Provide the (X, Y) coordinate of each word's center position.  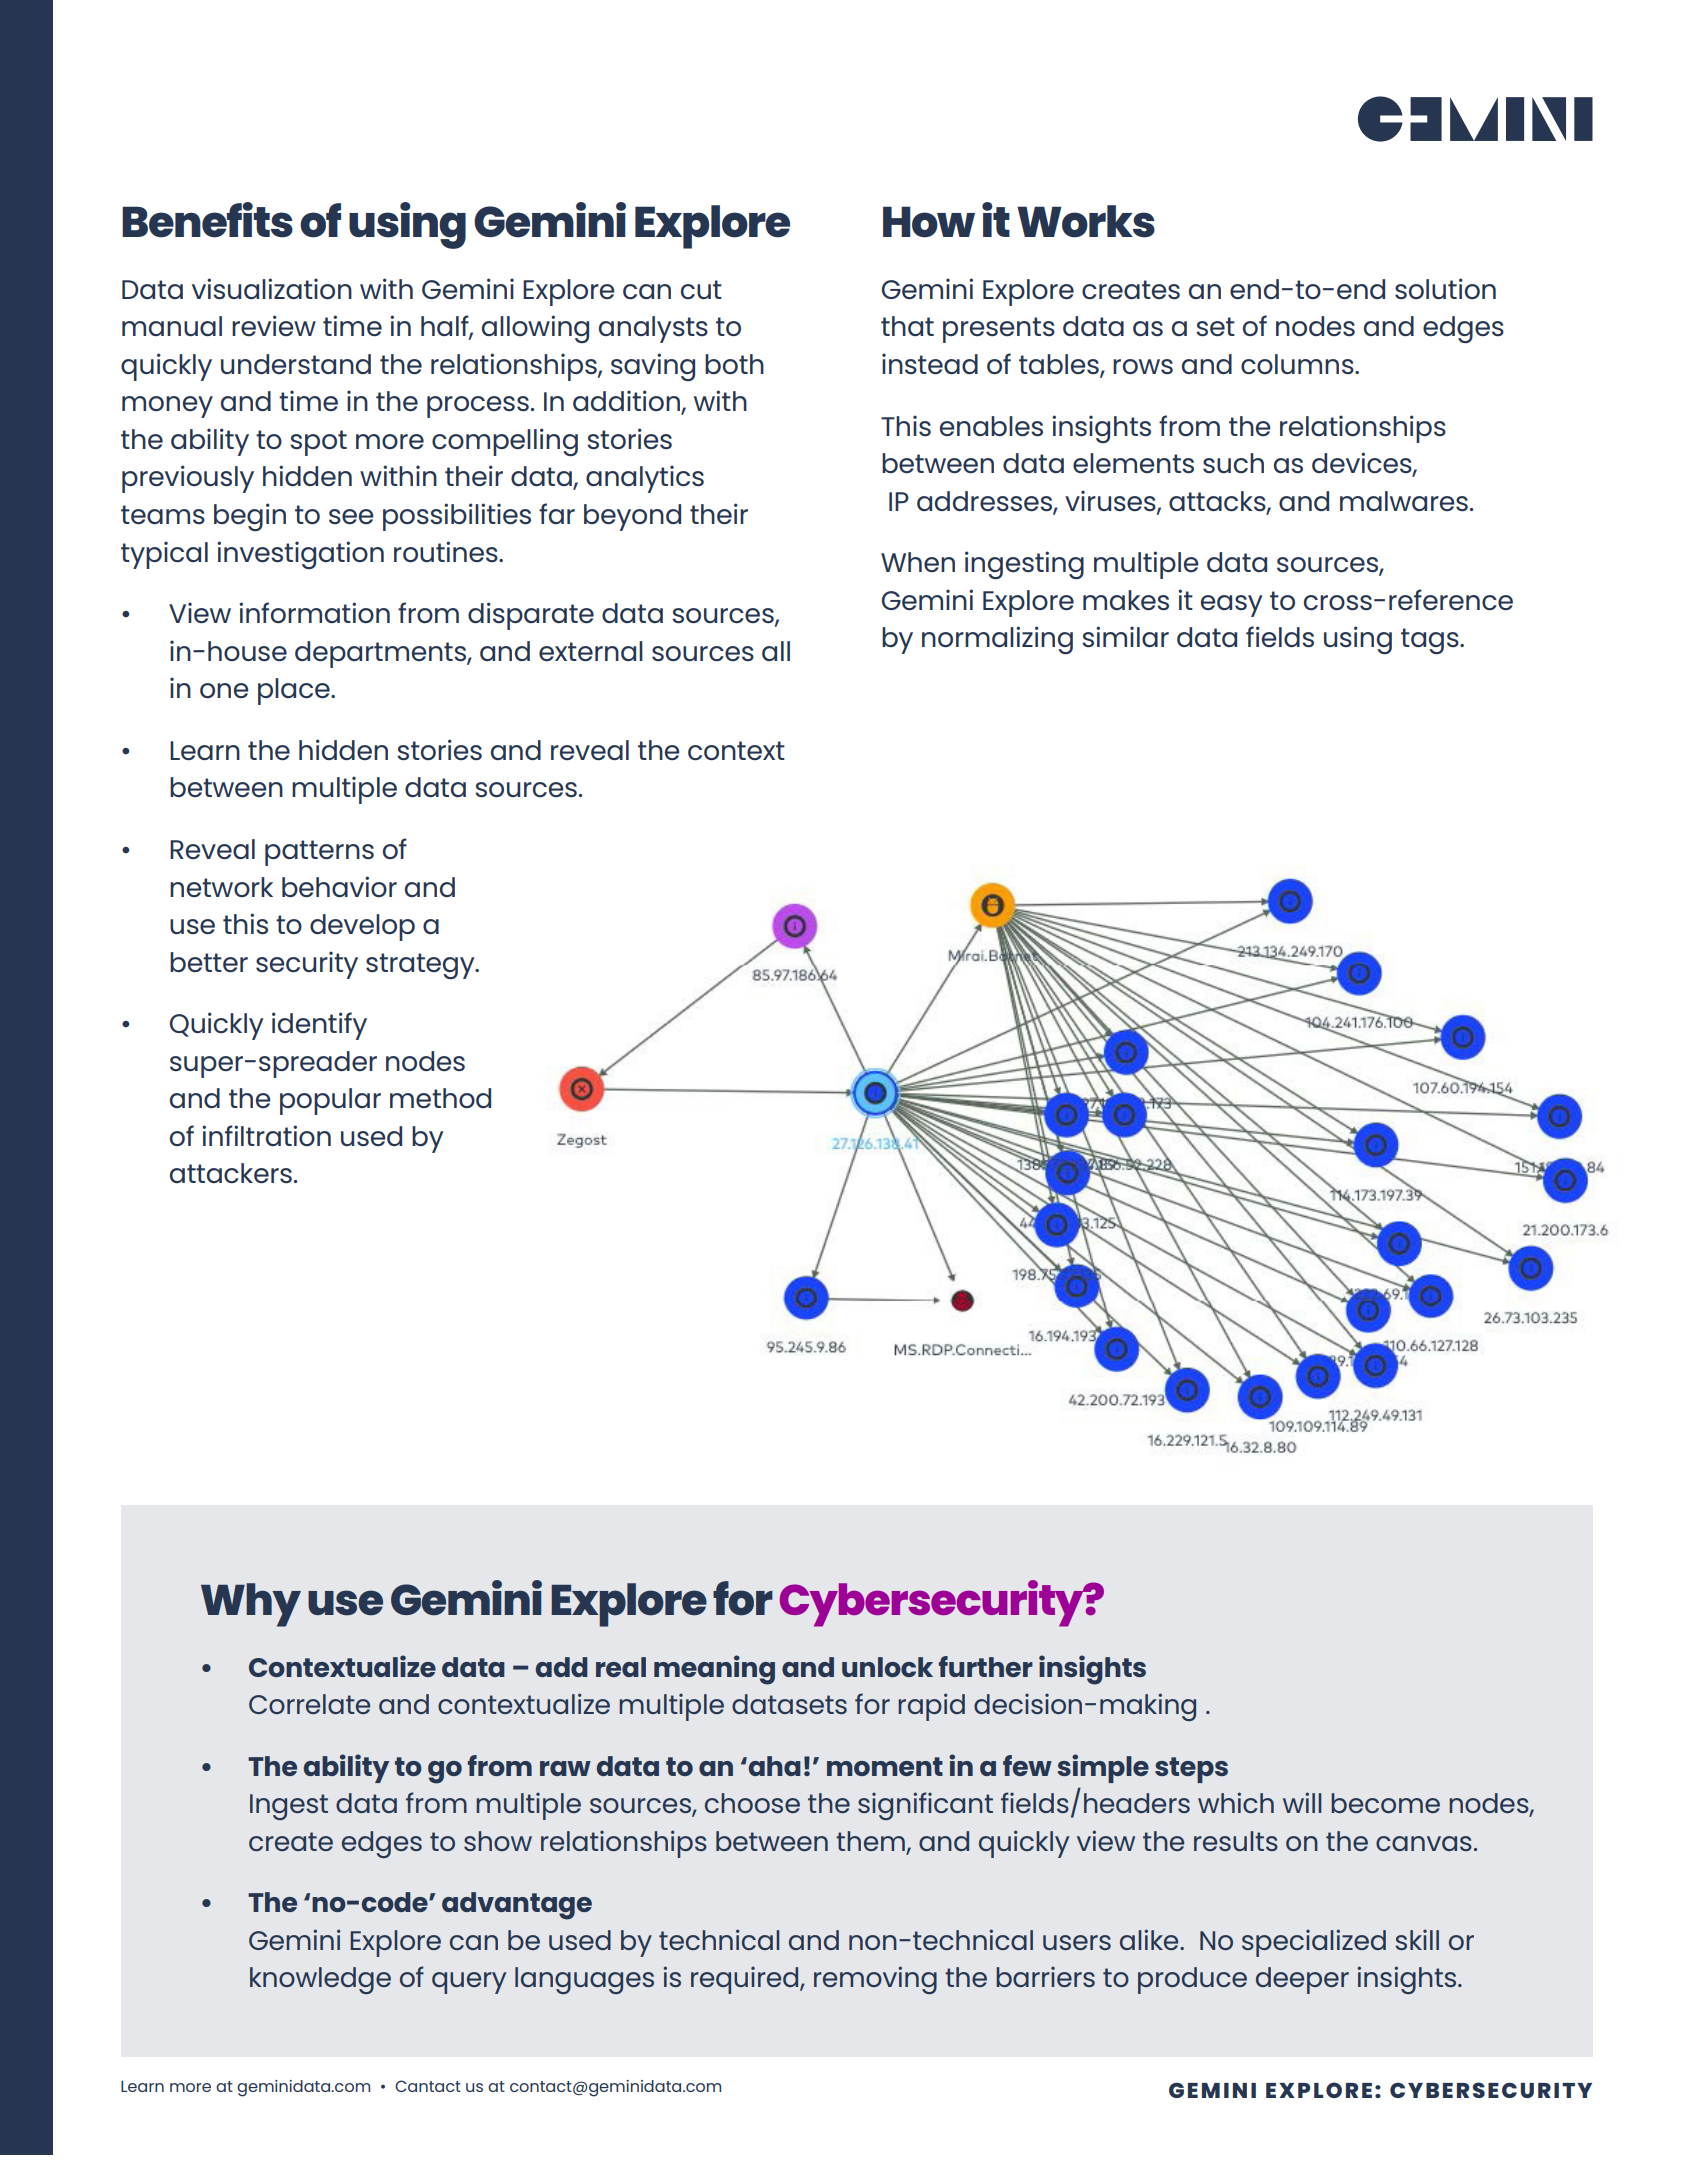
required (746, 1980)
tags (1431, 641)
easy (1231, 606)
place (295, 691)
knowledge (320, 1980)
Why (251, 1605)
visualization (272, 288)
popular (330, 1101)
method (440, 1098)
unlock (887, 1667)
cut (701, 289)
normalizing (997, 640)
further (986, 1666)
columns (1298, 364)
